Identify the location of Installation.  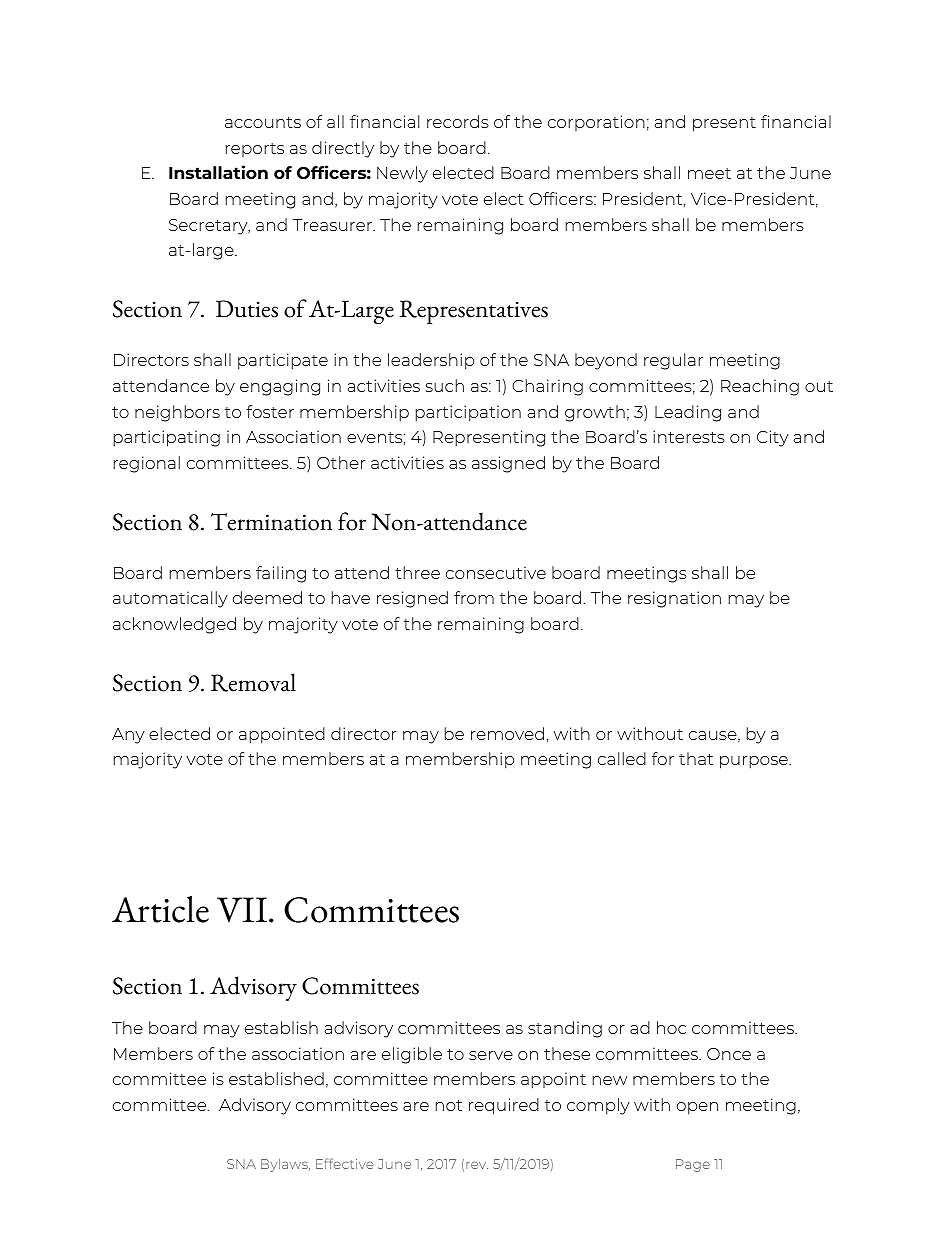
(218, 172).
